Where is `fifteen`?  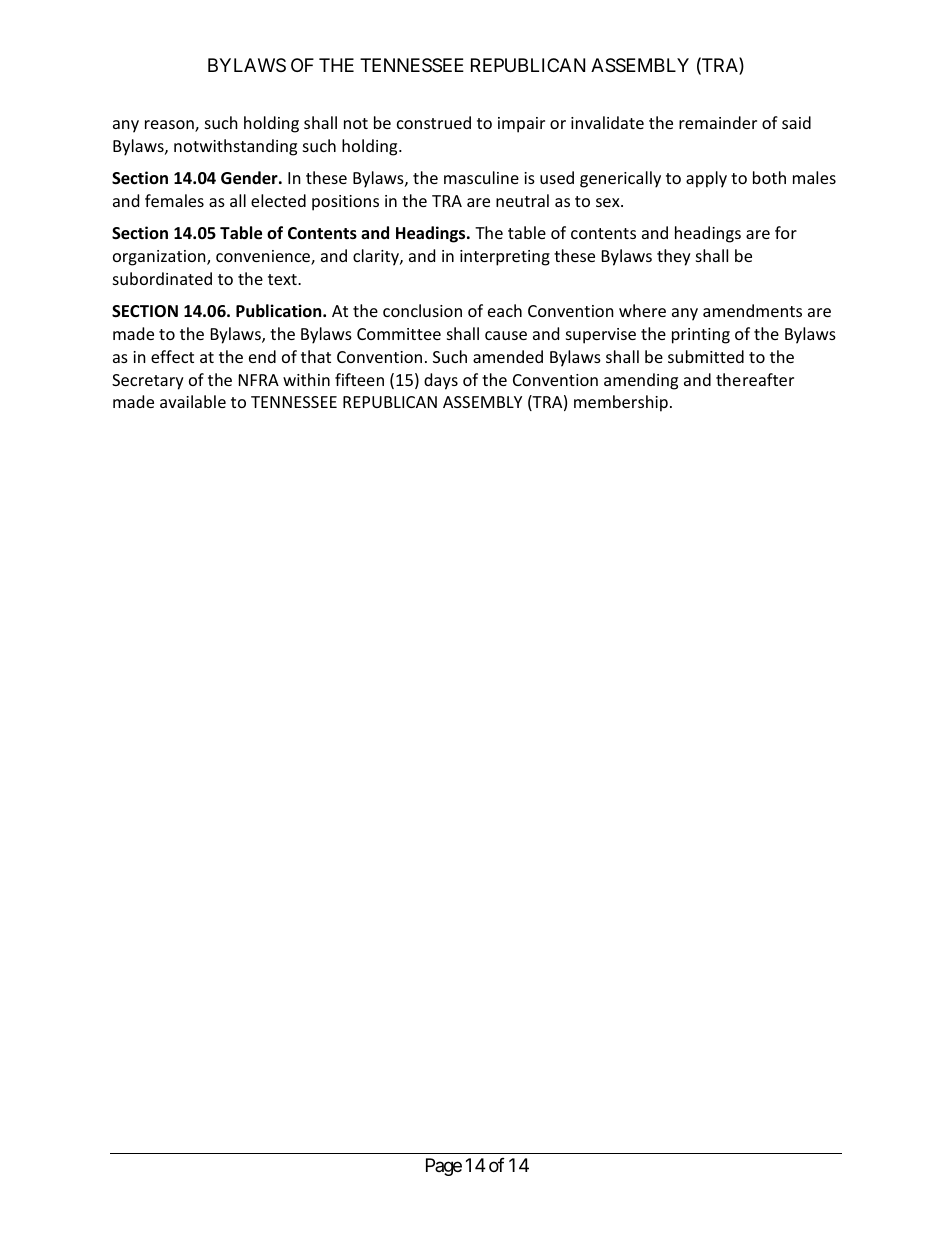
fifteen is located at coordinates (359, 379).
